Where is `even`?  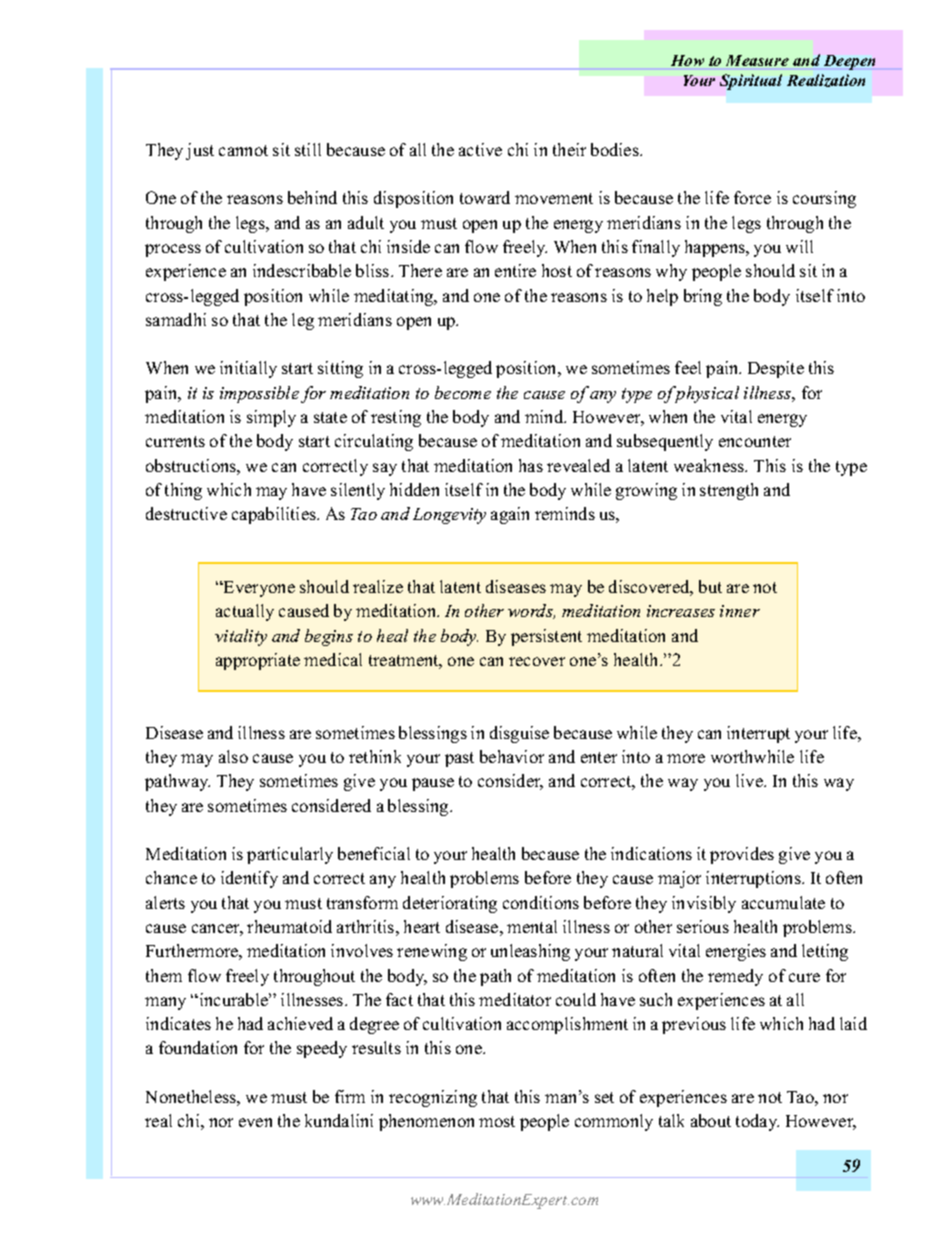
even is located at coordinates (255, 1122).
